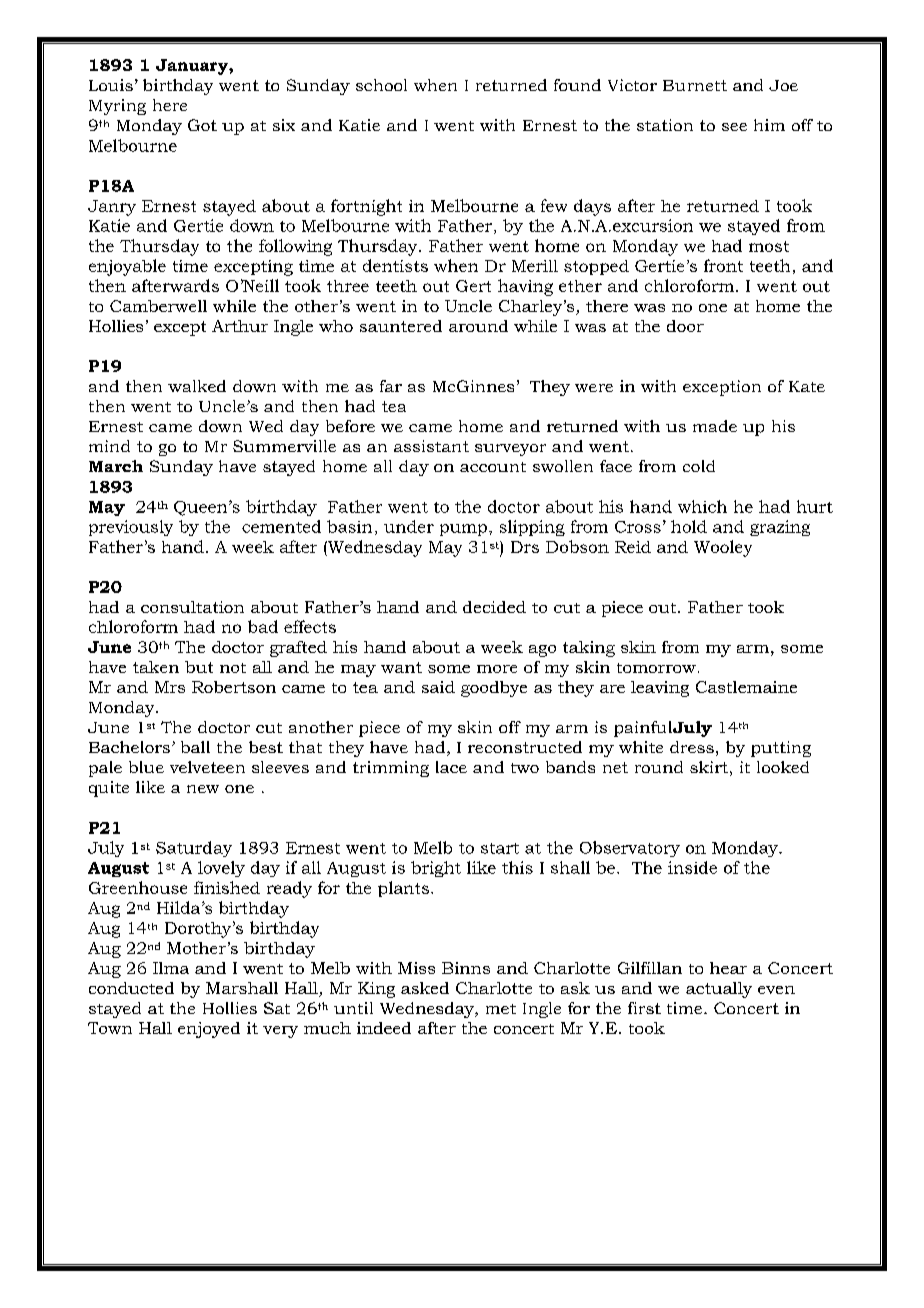 Image resolution: width=924 pixels, height=1308 pixels. Describe the element at coordinates (723, 548) in the screenshot. I see `Wooley` at that location.
